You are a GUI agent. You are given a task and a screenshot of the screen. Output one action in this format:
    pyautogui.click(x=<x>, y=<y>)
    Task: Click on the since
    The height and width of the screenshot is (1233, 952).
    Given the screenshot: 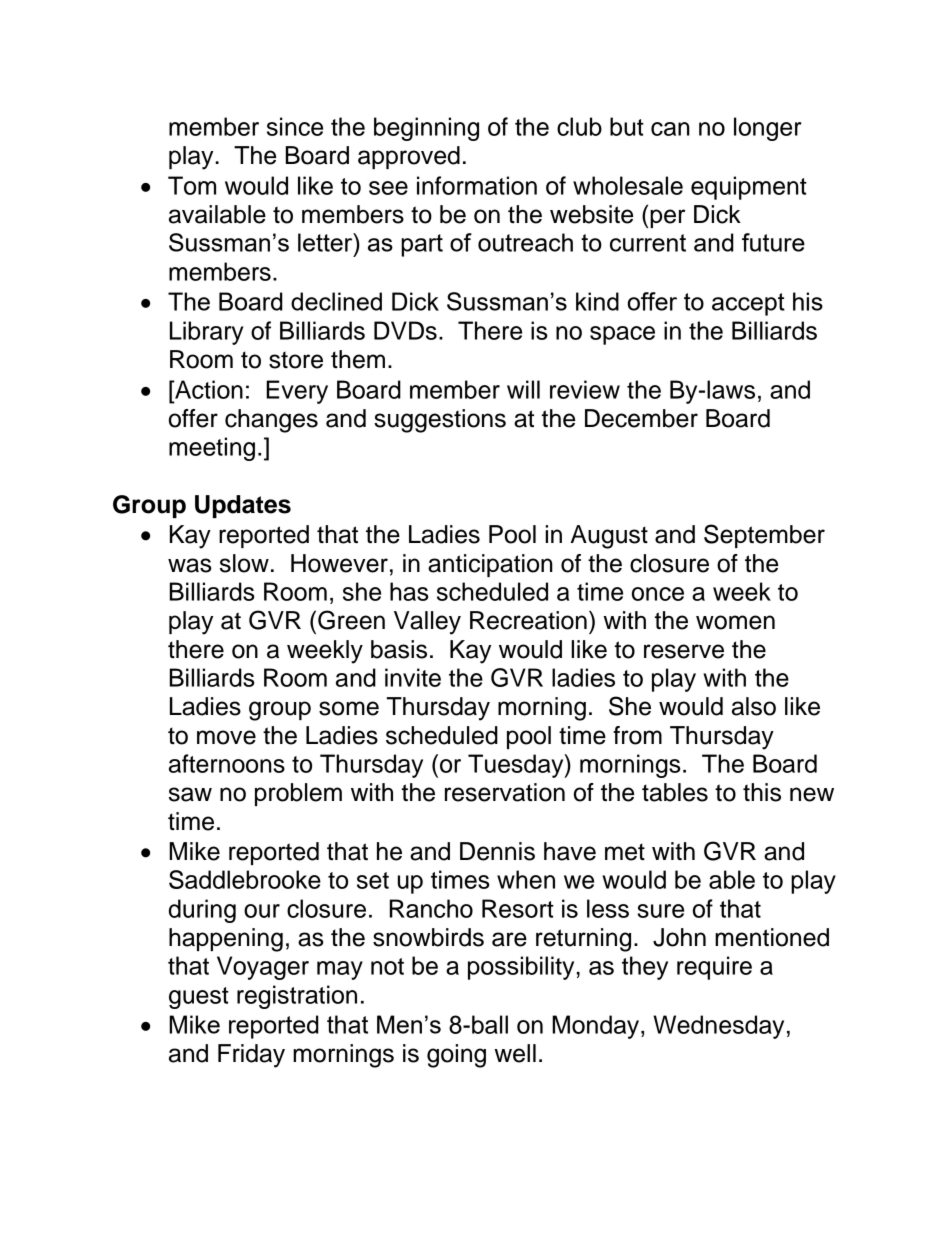 What is the action you would take?
    pyautogui.click(x=295, y=126)
